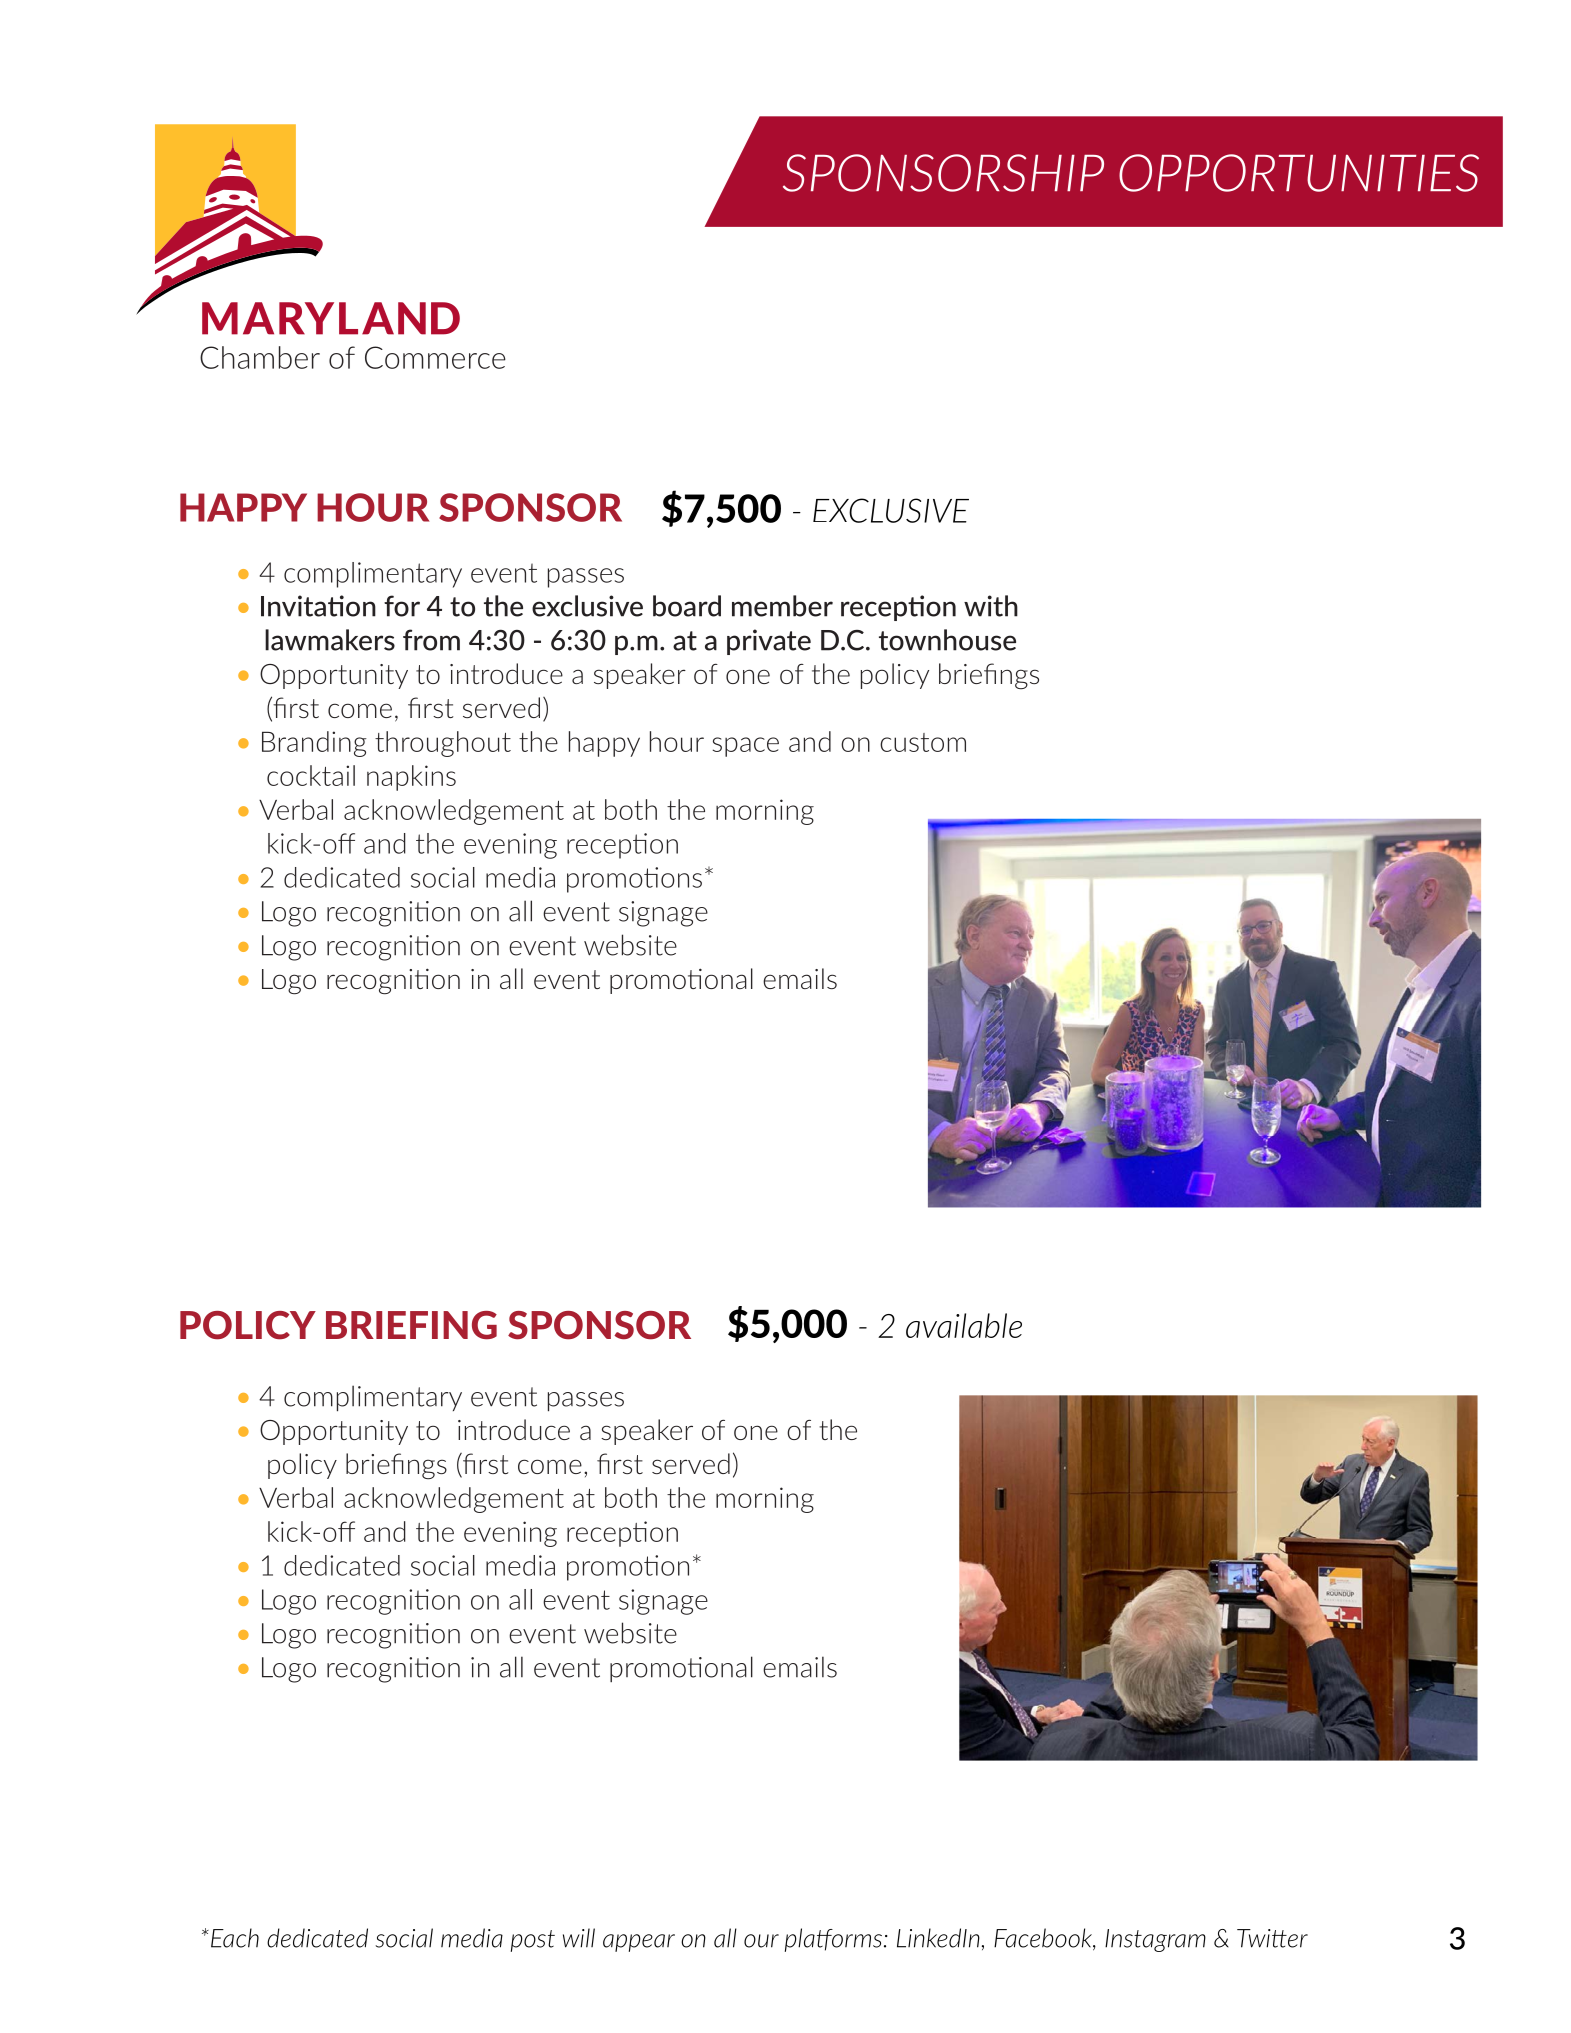 This screenshot has width=1571, height=2033. I want to click on OPPORTUNITIES, so click(1299, 173).
